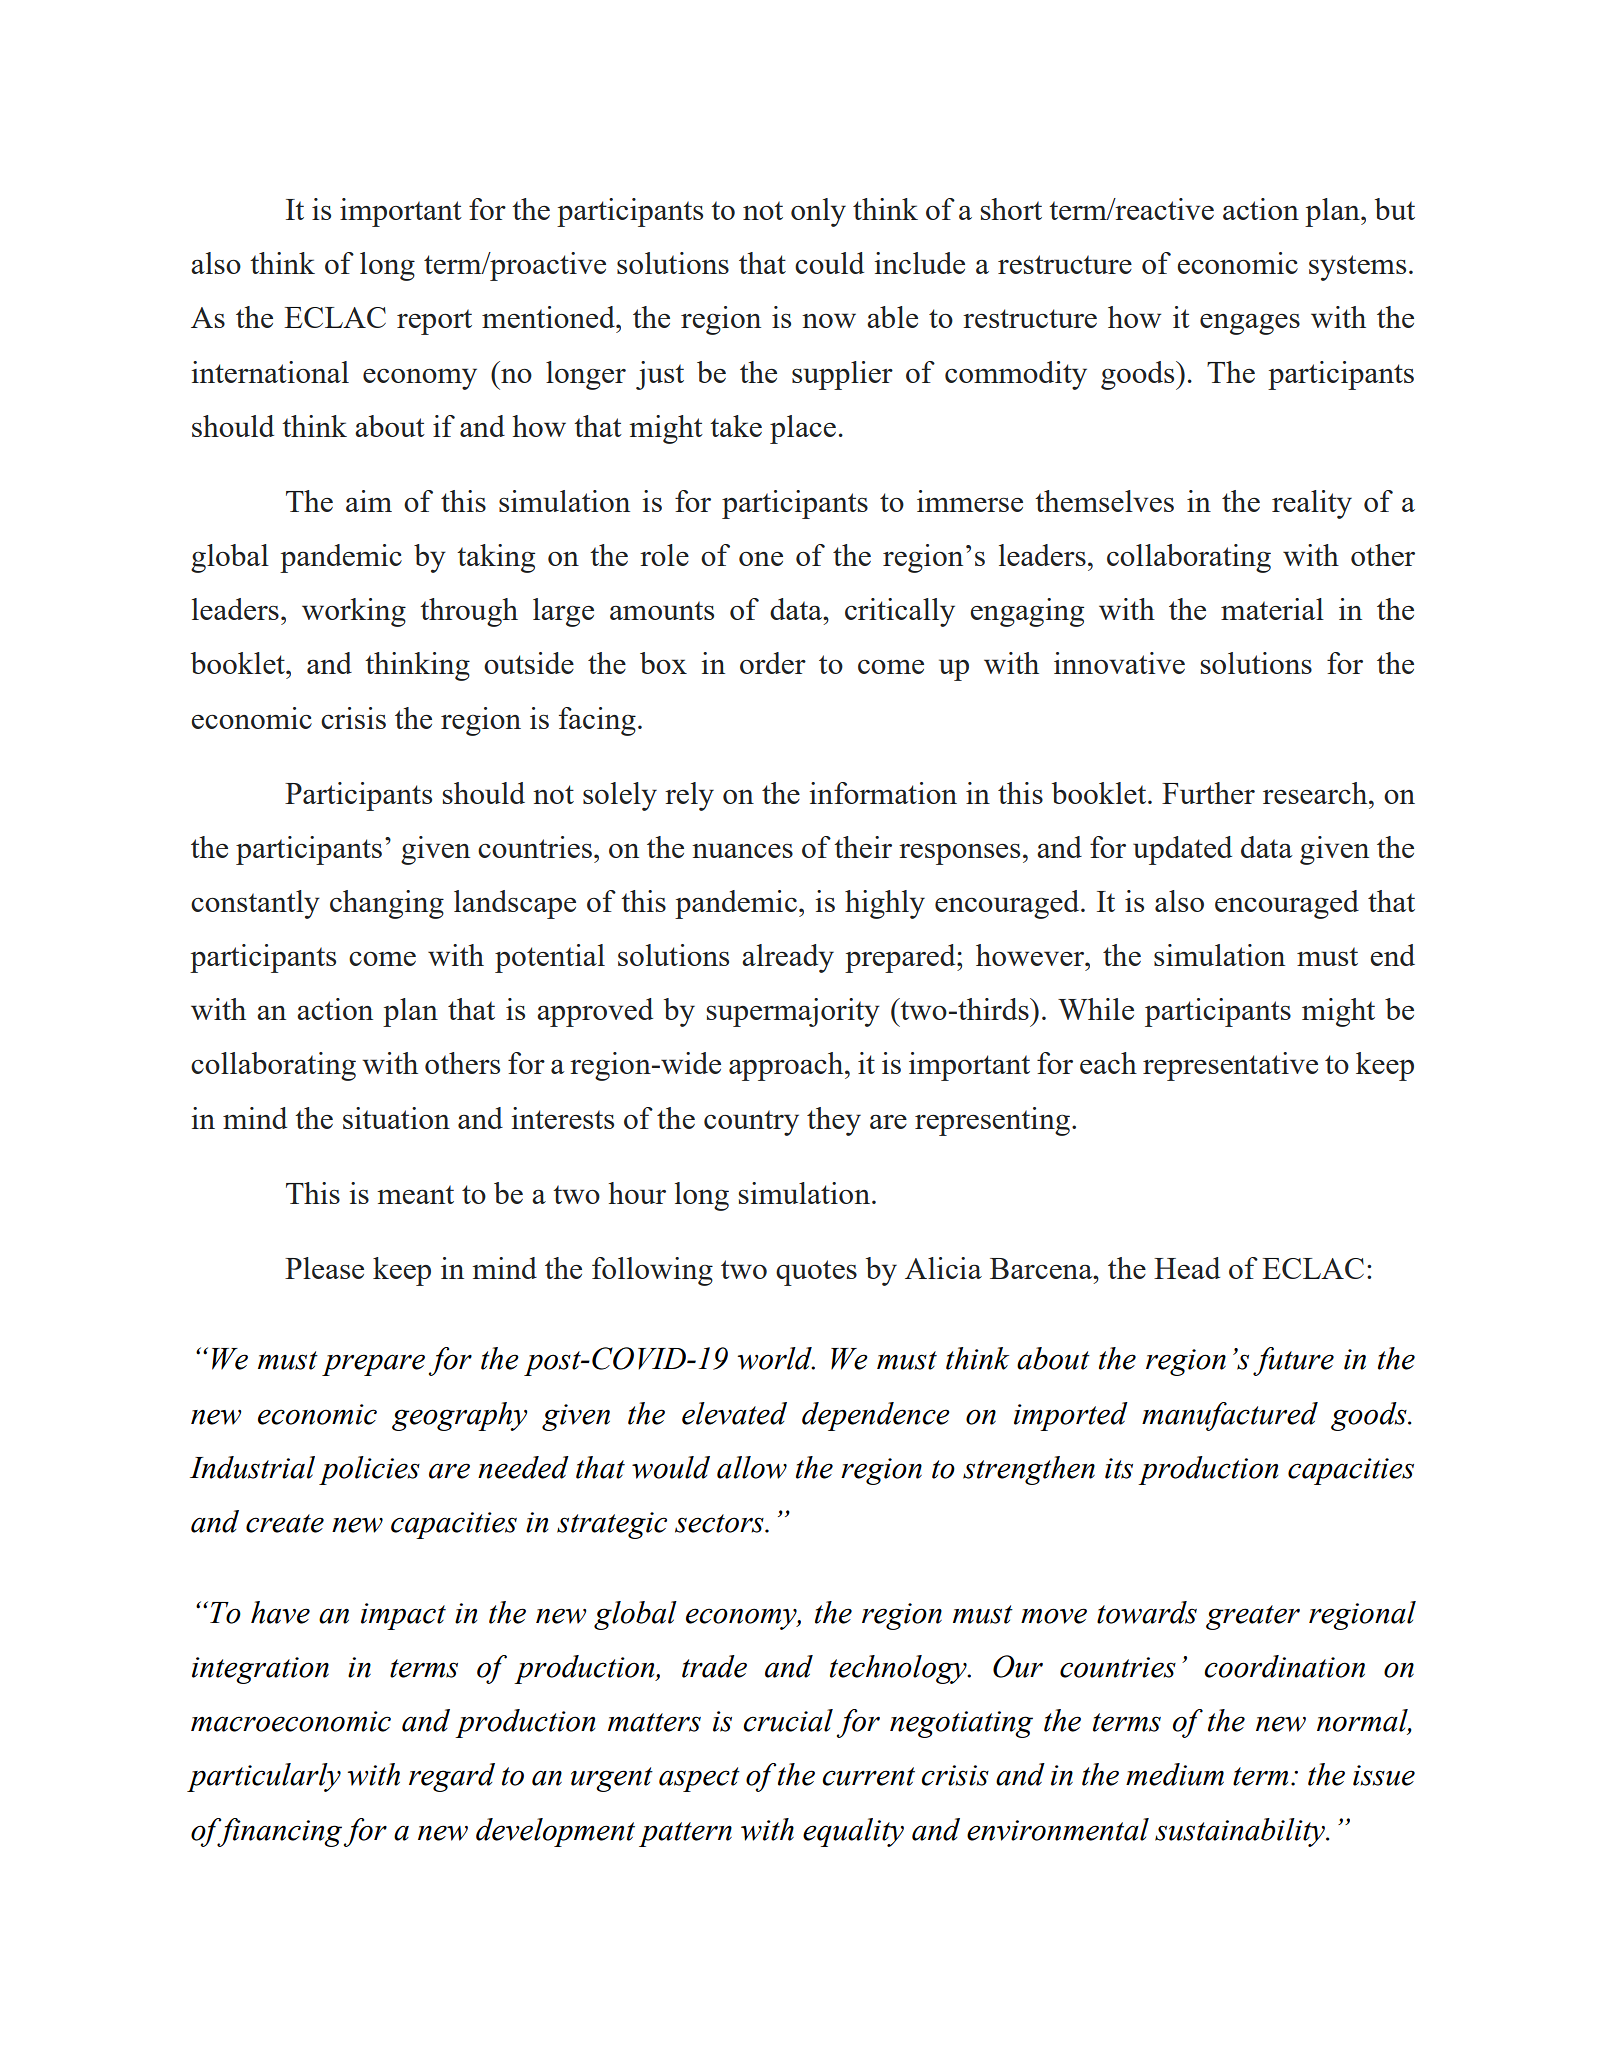  I want to click on current, so click(868, 1776).
